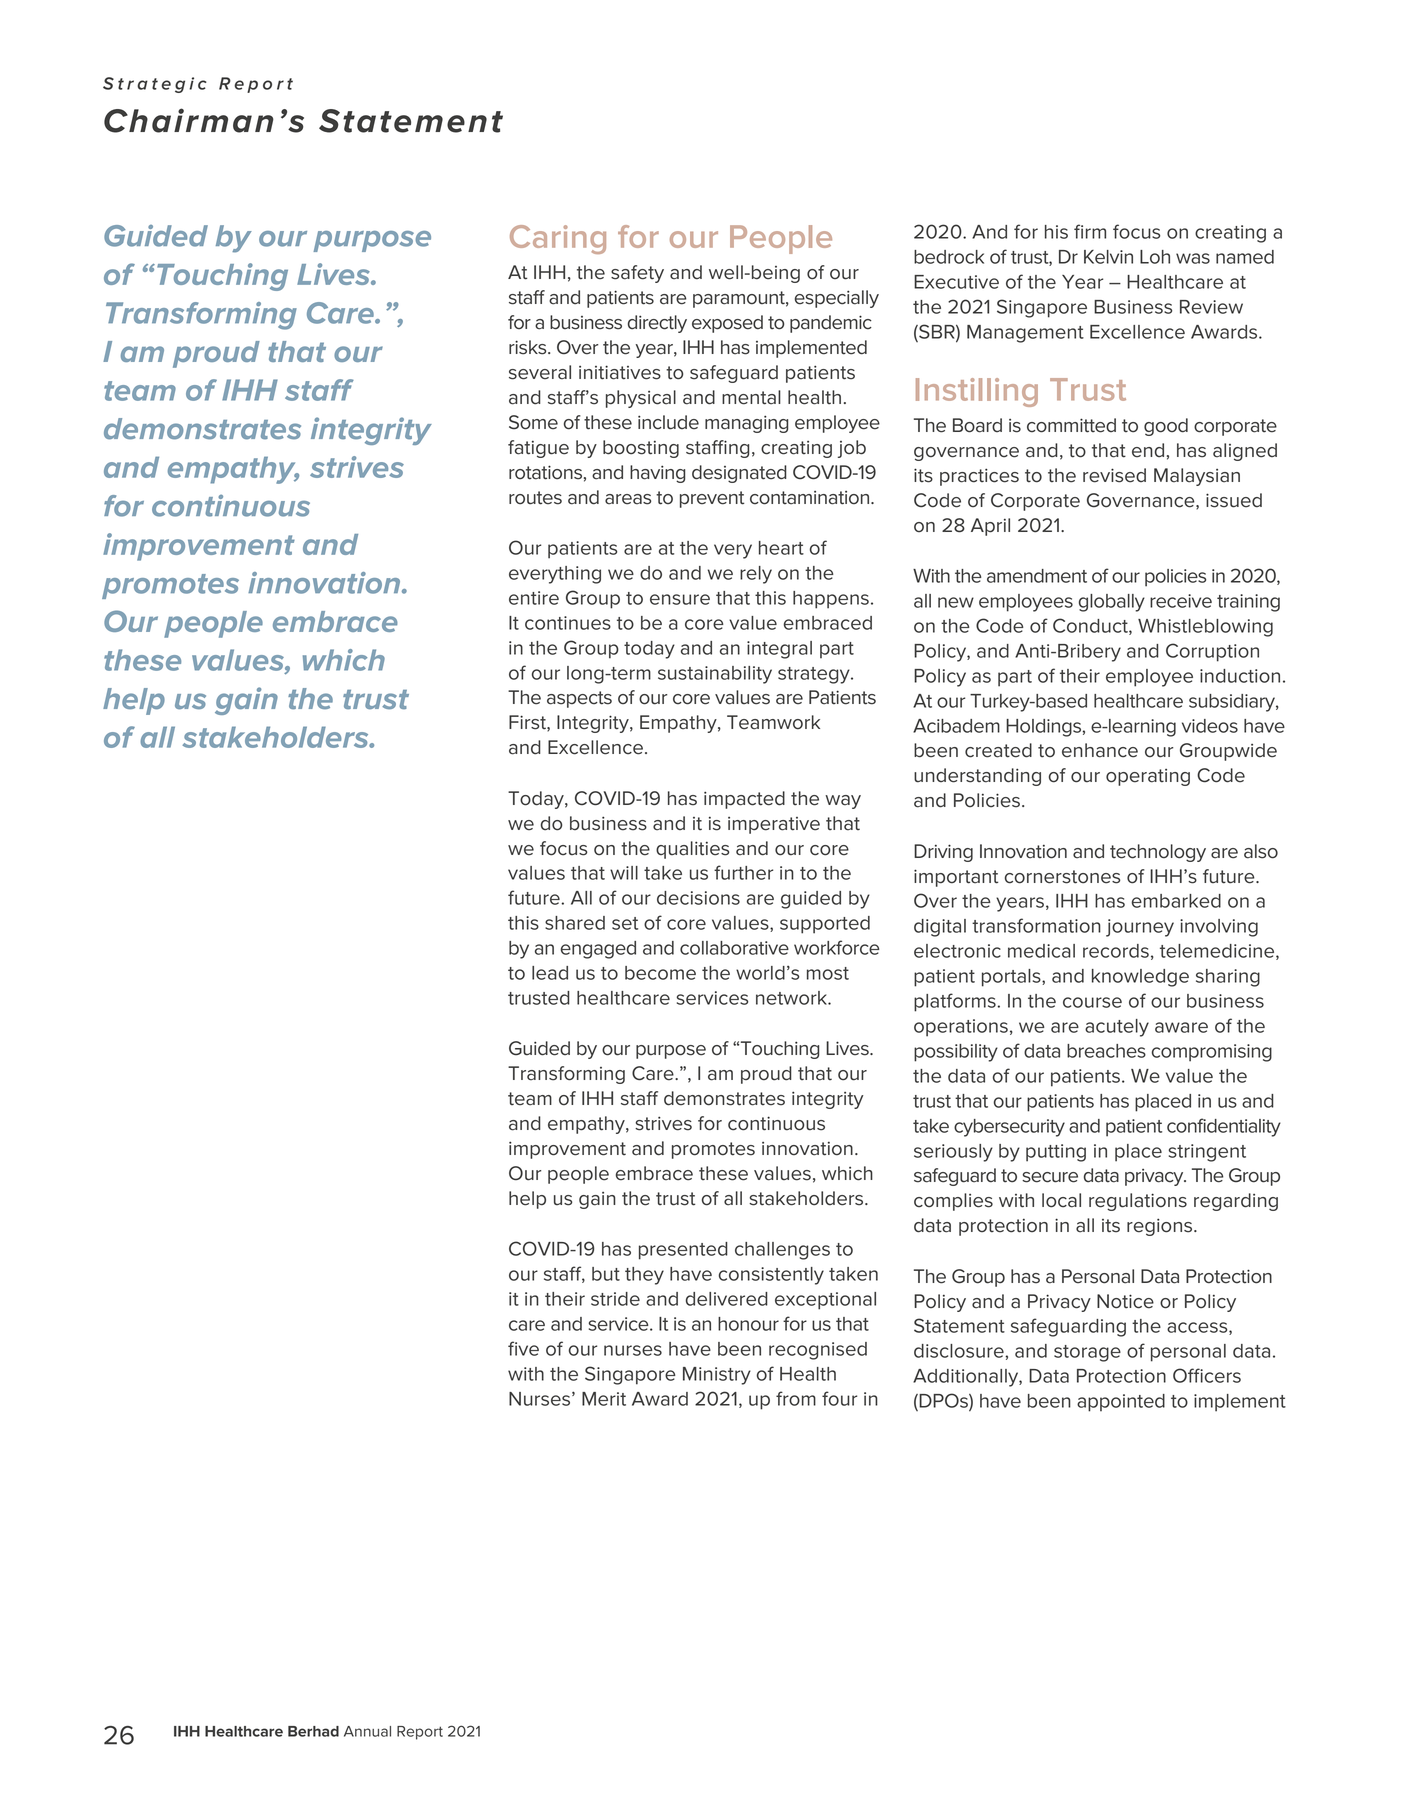 The height and width of the page is (1801, 1415). What do you see at coordinates (637, 274) in the page?
I see `safety` at bounding box center [637, 274].
